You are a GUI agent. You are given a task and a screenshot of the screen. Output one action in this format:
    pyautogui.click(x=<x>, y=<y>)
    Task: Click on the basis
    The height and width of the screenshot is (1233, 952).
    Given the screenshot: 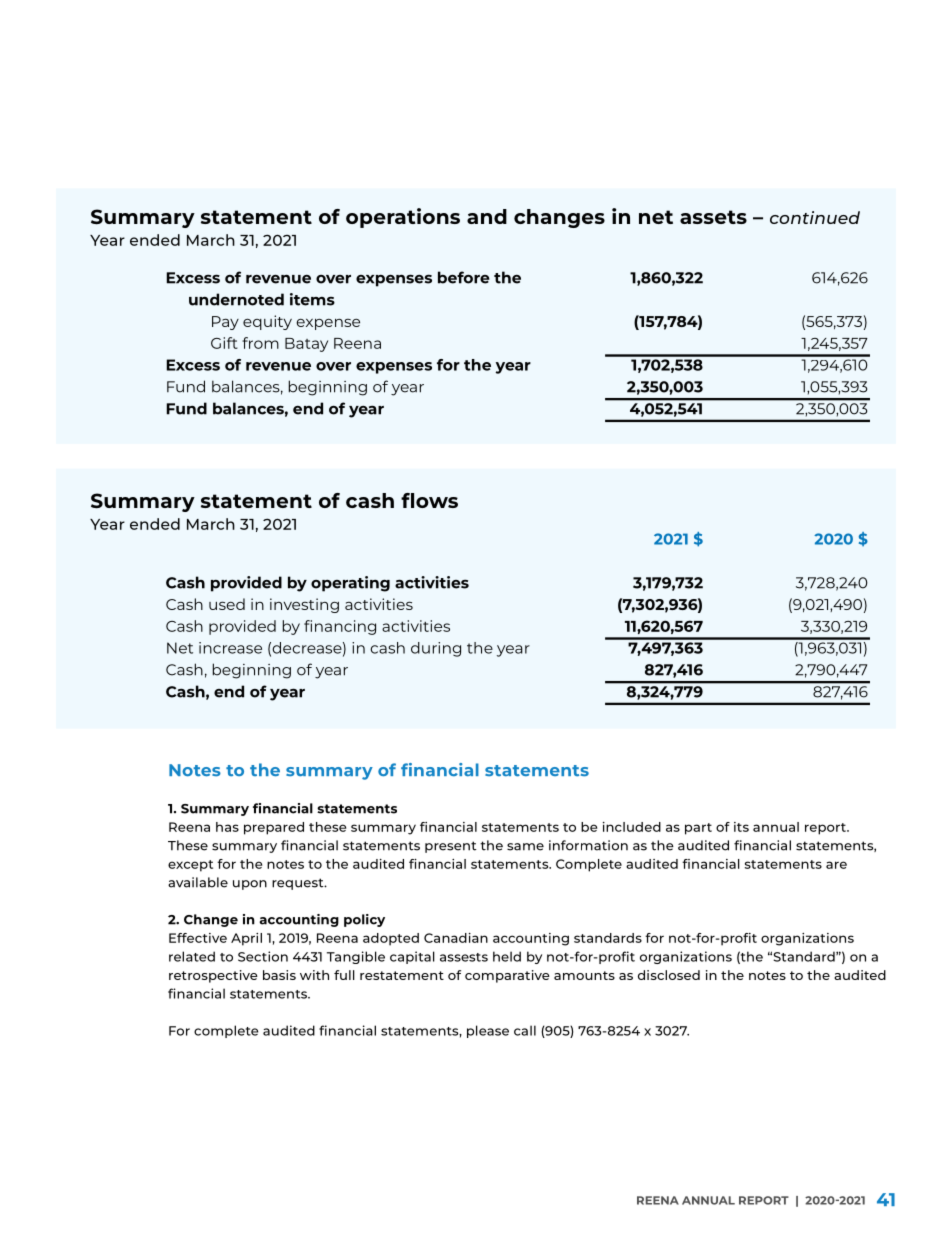 What is the action you would take?
    pyautogui.click(x=279, y=975)
